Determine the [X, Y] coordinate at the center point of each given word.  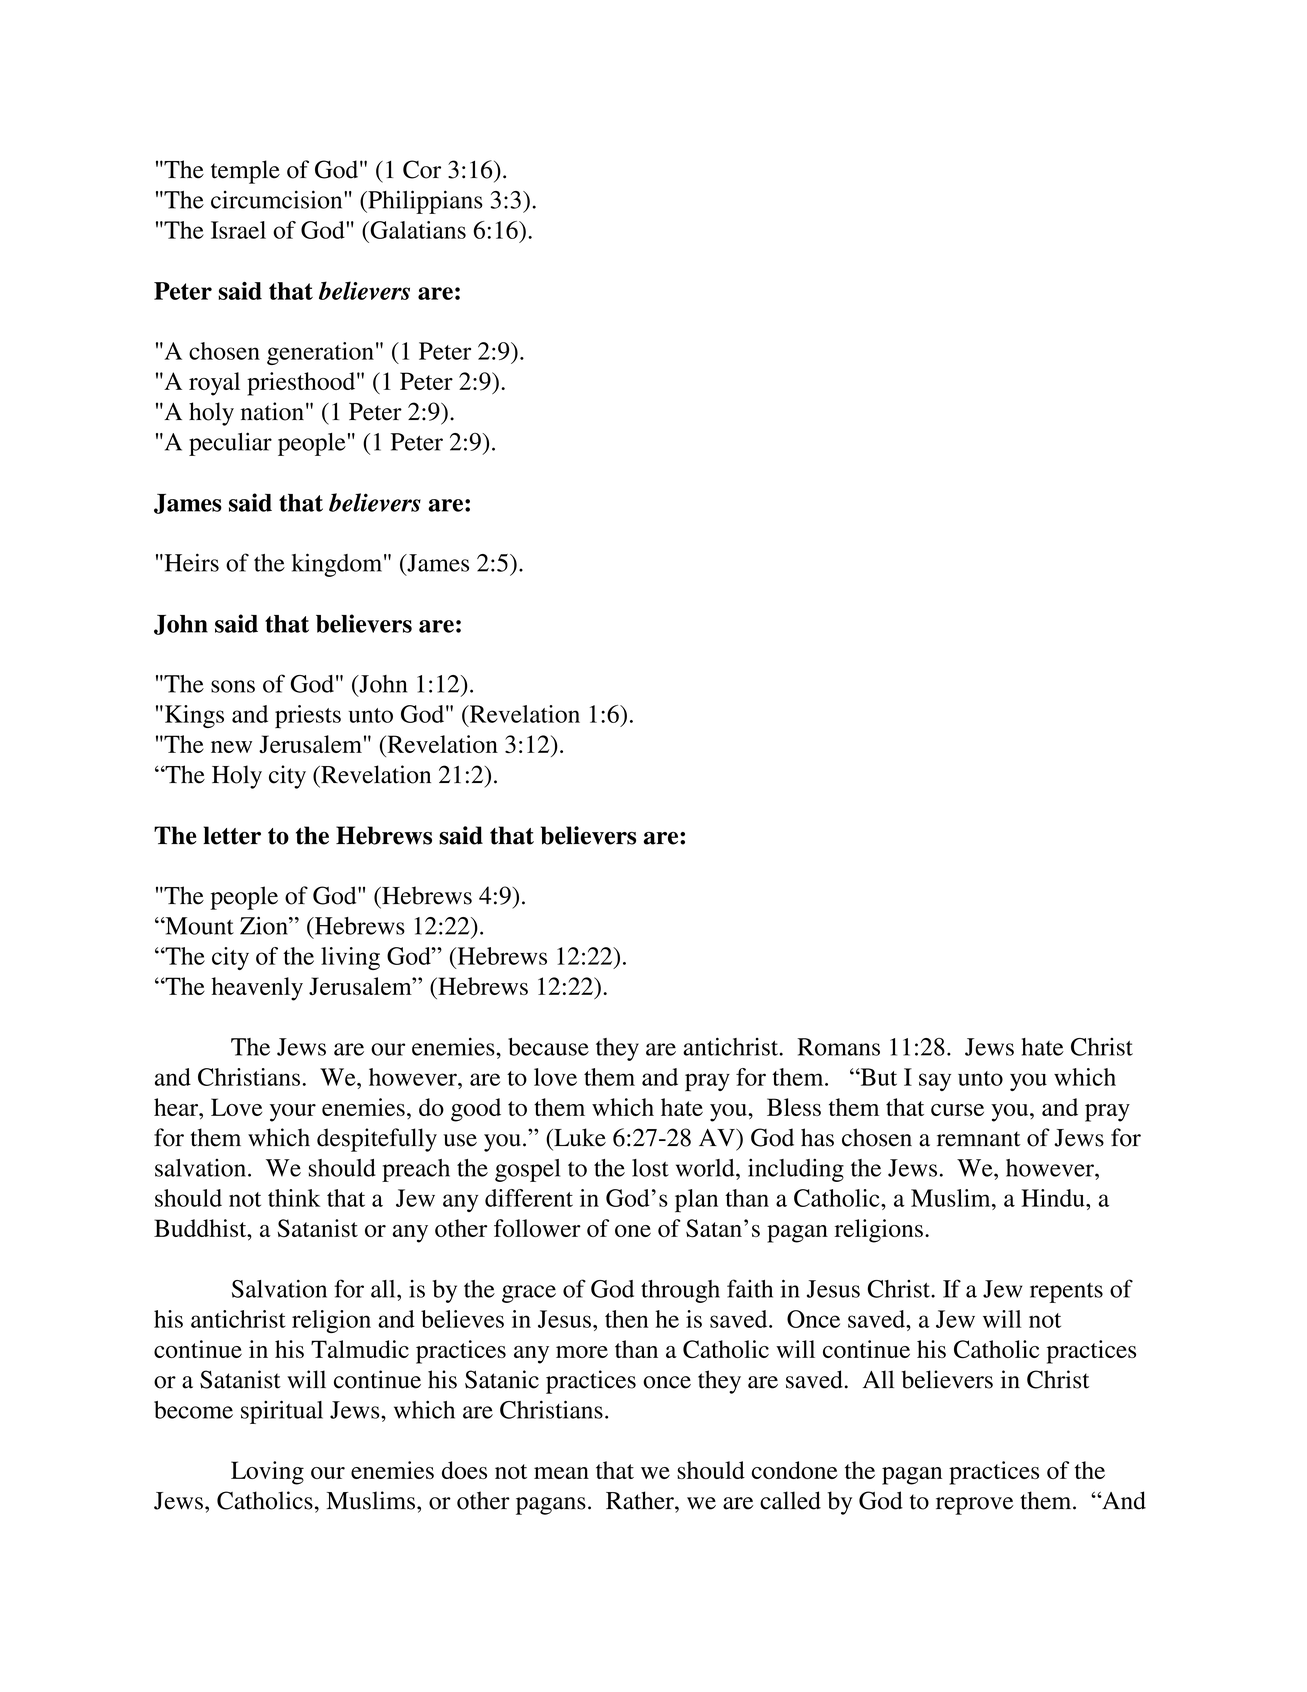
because [548, 1047]
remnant [979, 1139]
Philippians [424, 202]
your [293, 1113]
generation [320, 353]
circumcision [278, 199]
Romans [838, 1047]
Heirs [190, 562]
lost [650, 1168]
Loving [267, 1473]
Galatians [417, 230]
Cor [422, 169]
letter [232, 835]
